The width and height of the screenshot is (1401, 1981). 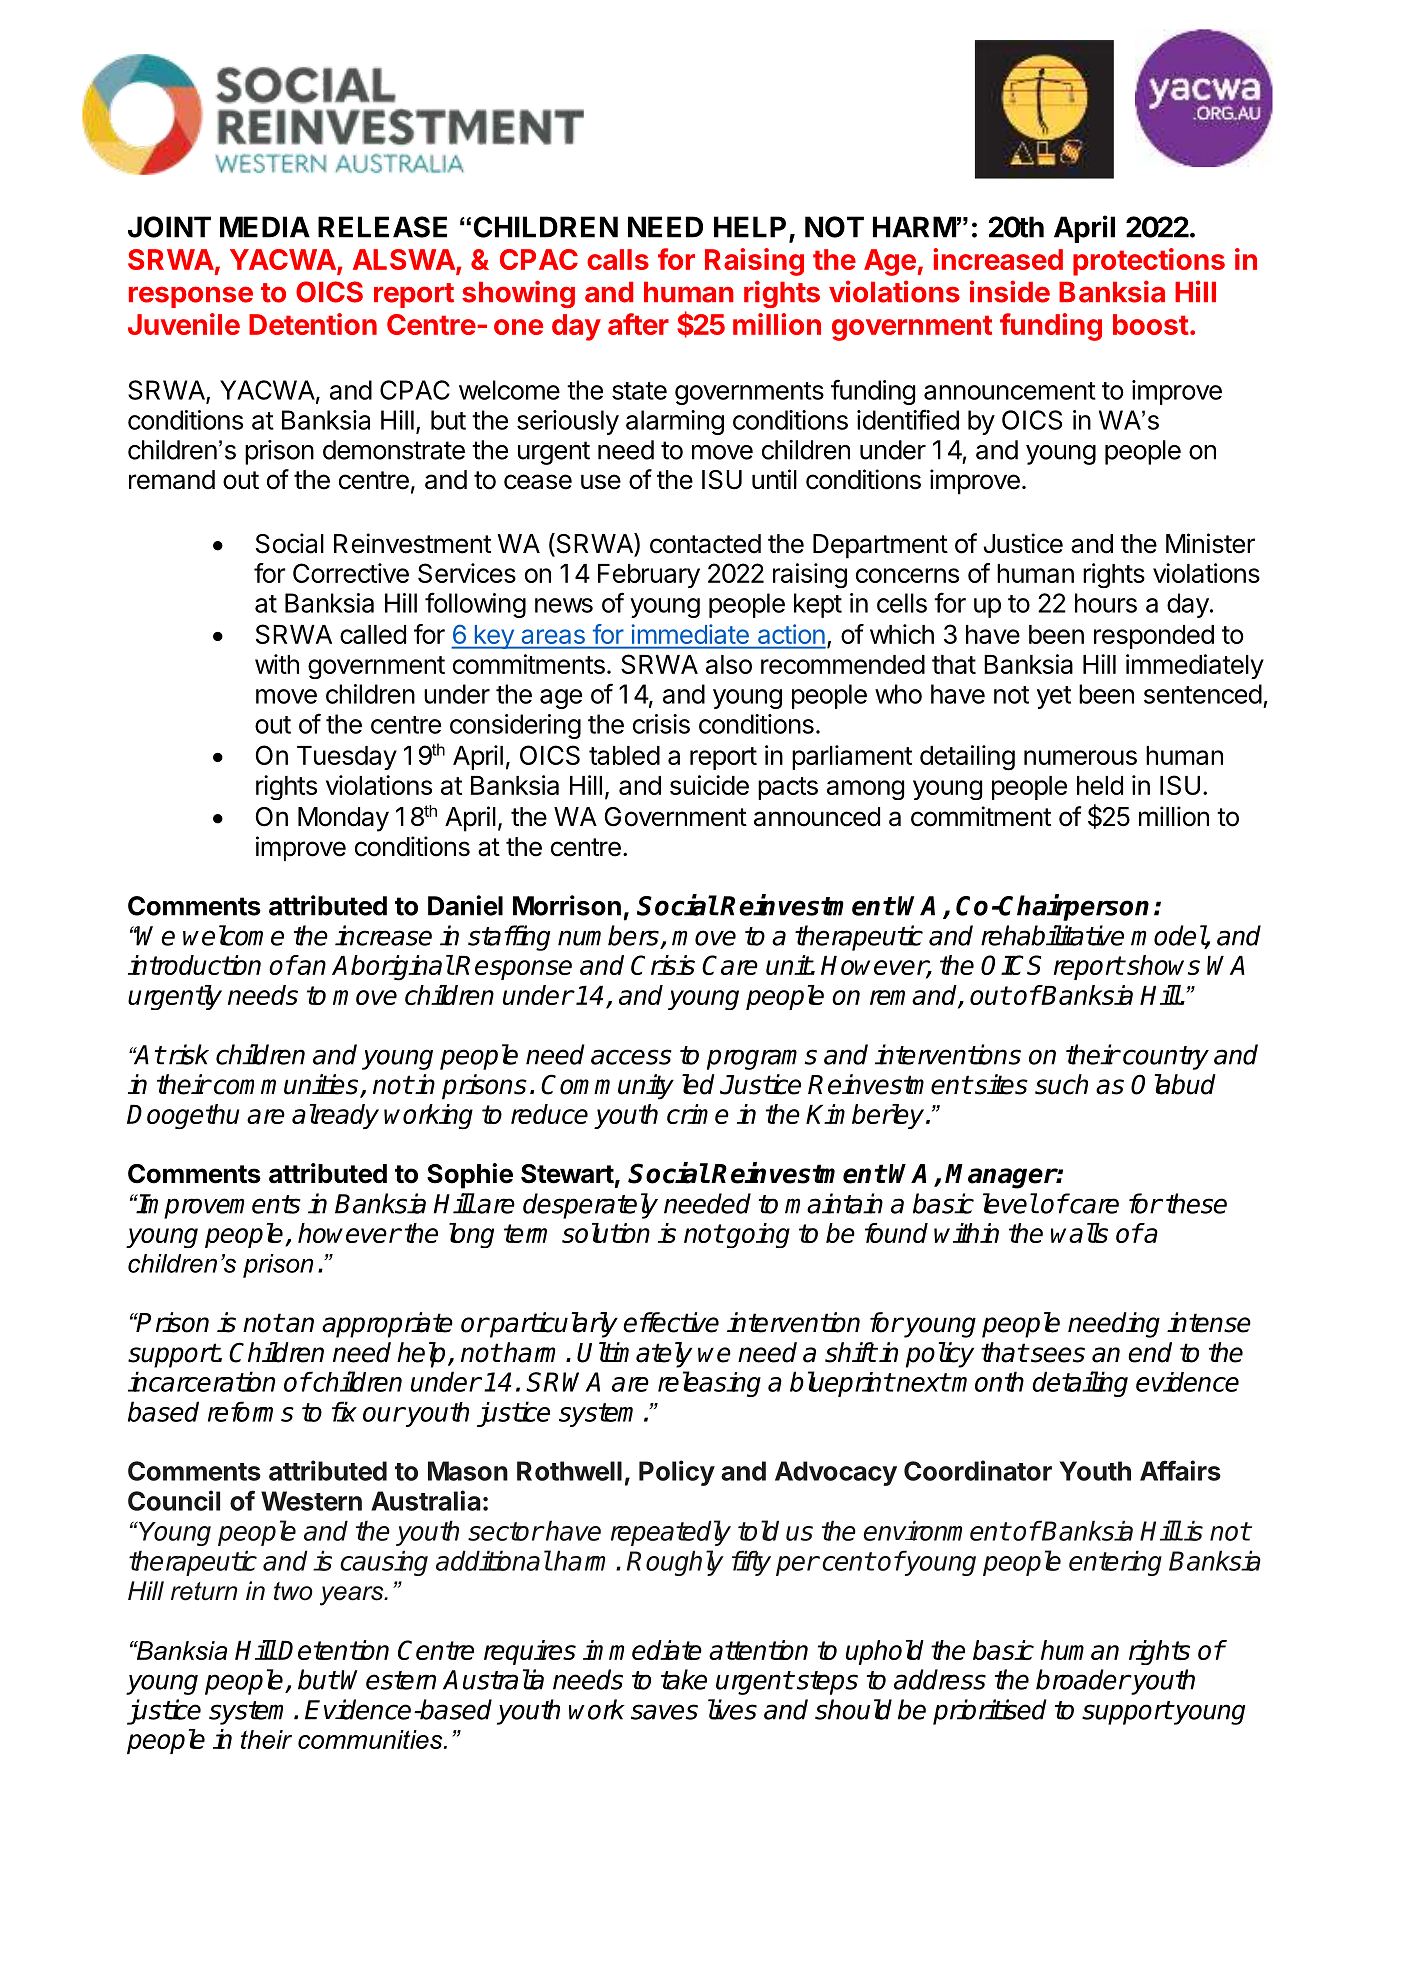 What do you see at coordinates (293, 1591) in the screenshot?
I see `two` at bounding box center [293, 1591].
